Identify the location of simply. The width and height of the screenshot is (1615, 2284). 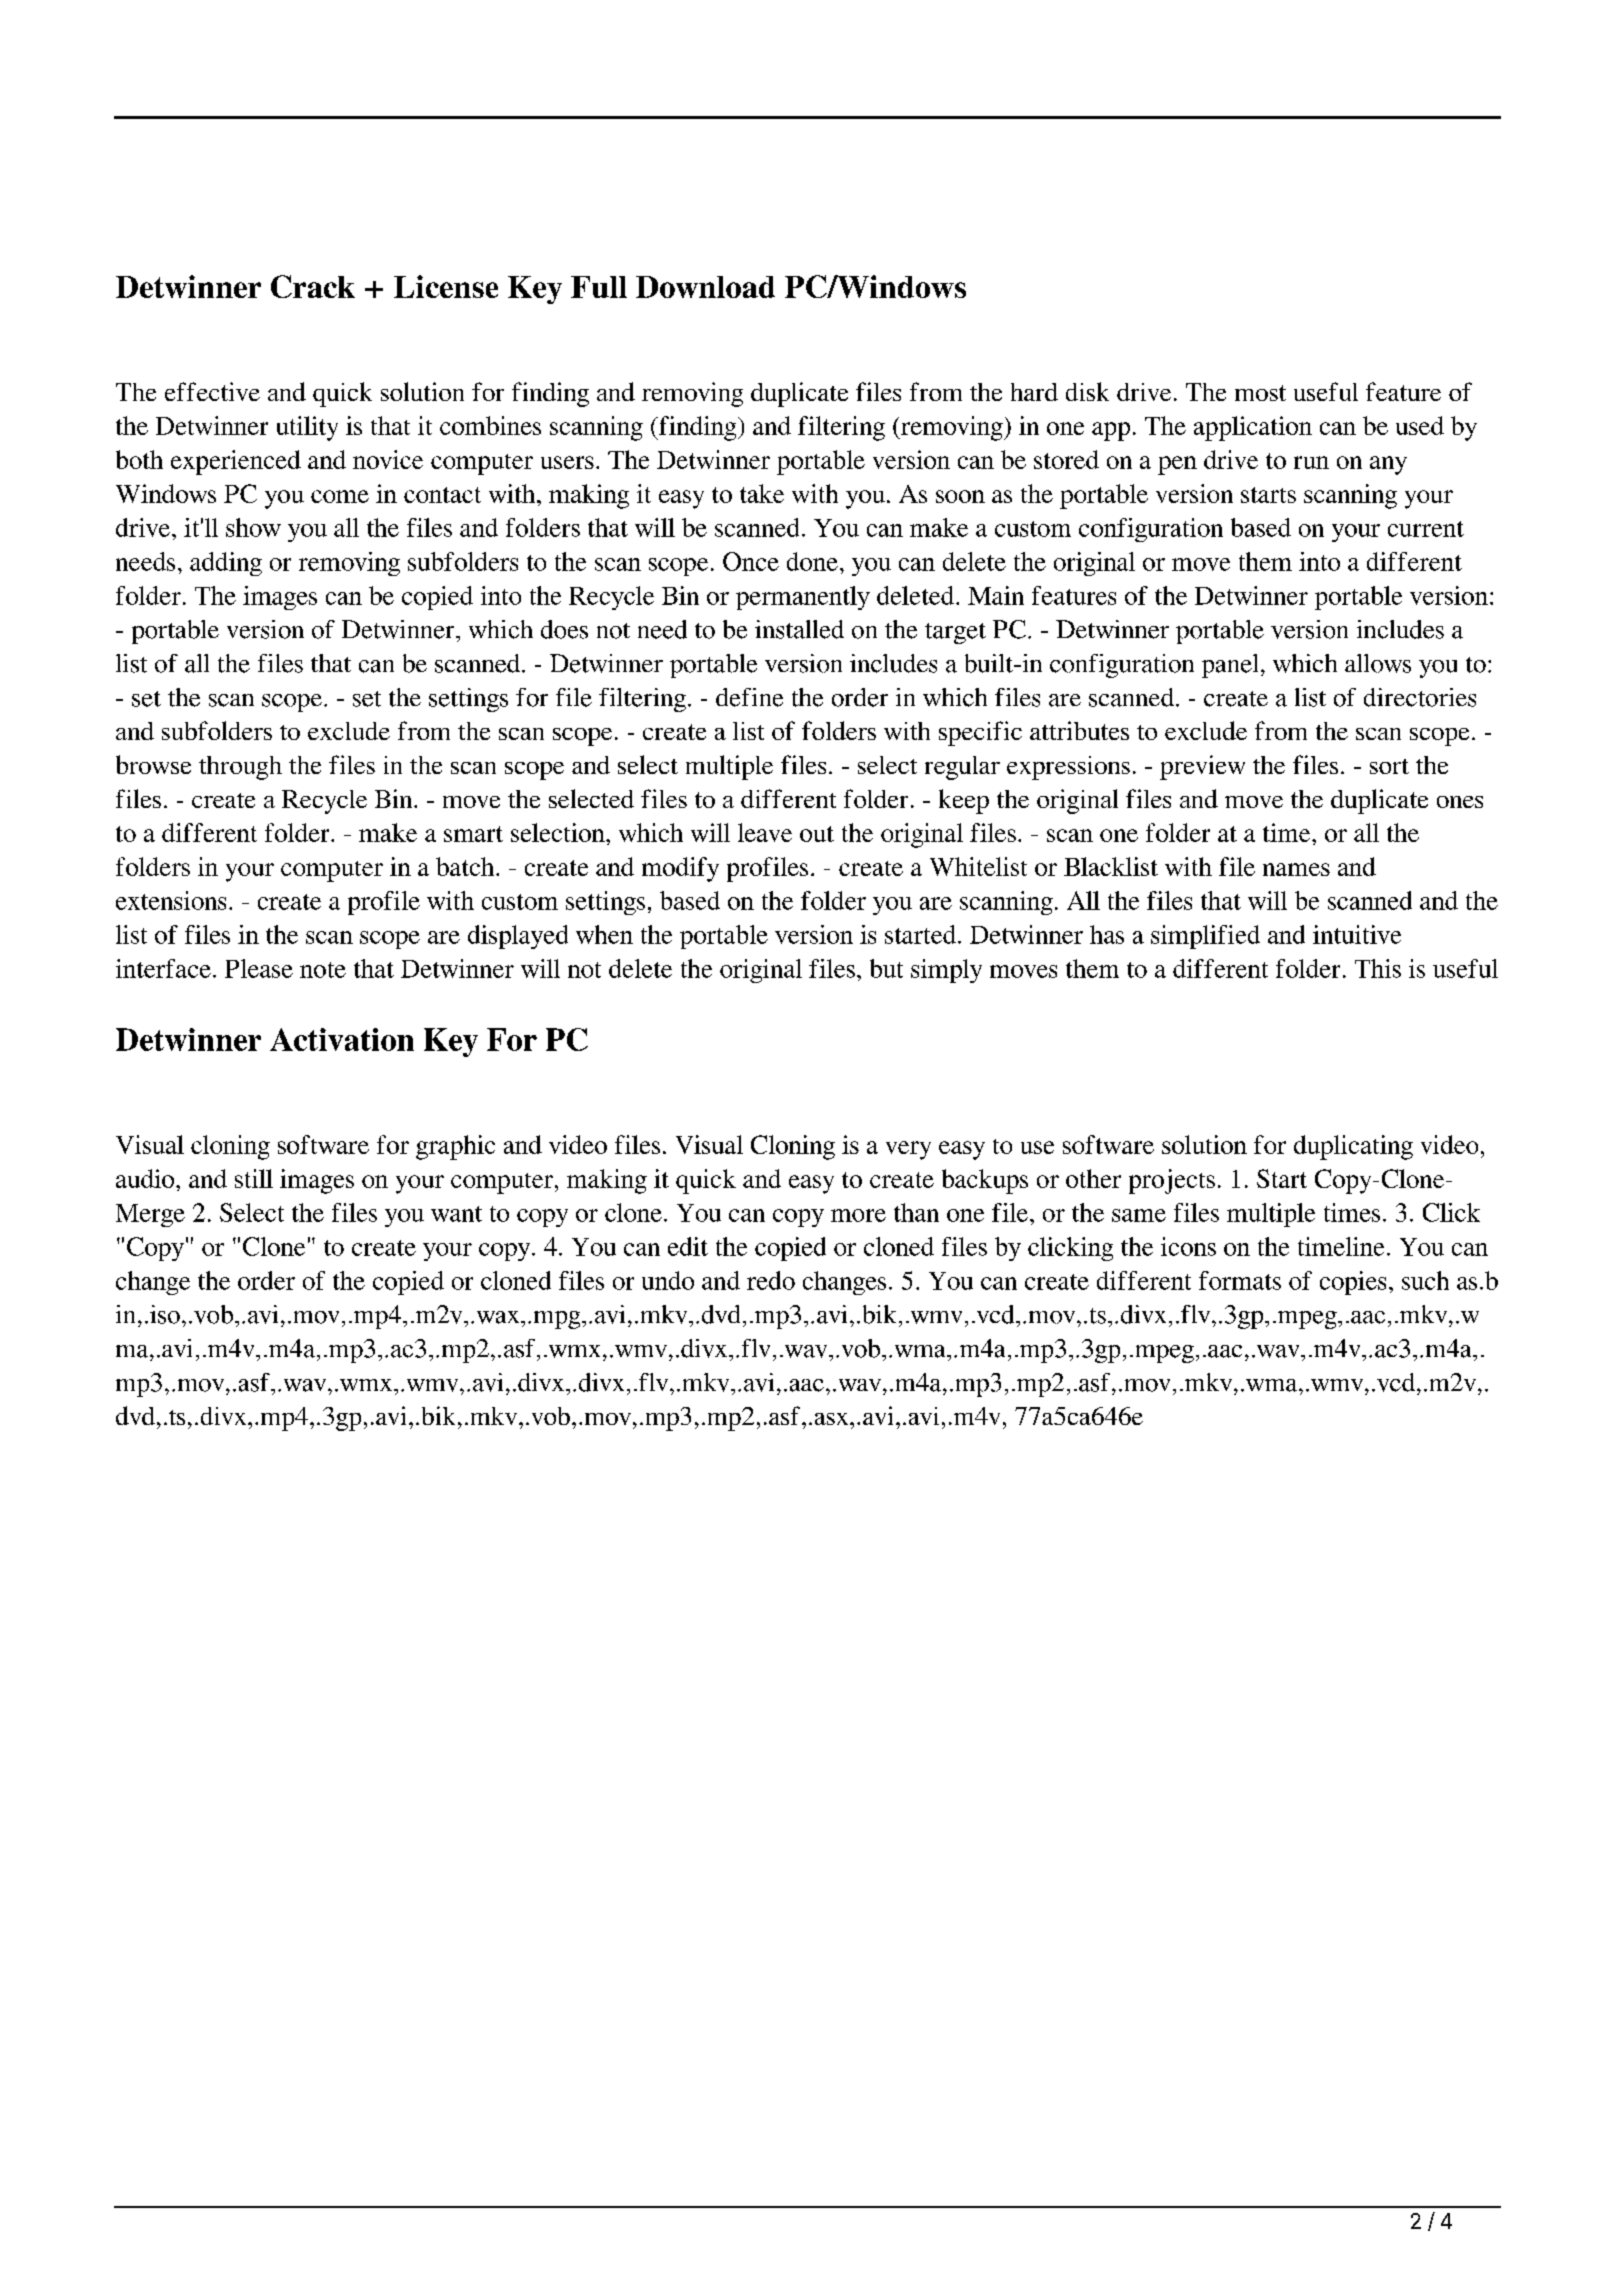
(946, 971).
